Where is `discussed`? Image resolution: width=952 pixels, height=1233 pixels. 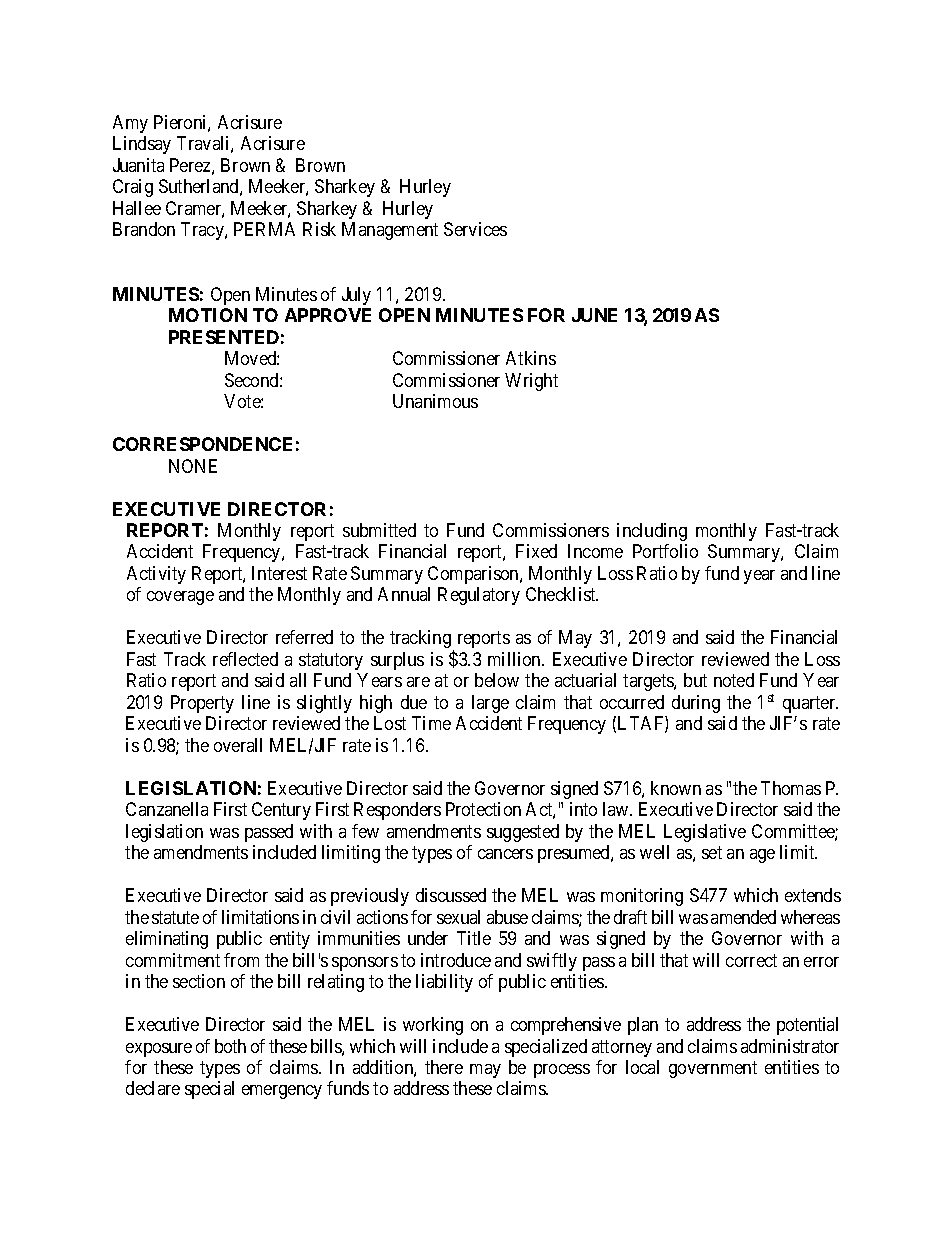 discussed is located at coordinates (451, 895).
